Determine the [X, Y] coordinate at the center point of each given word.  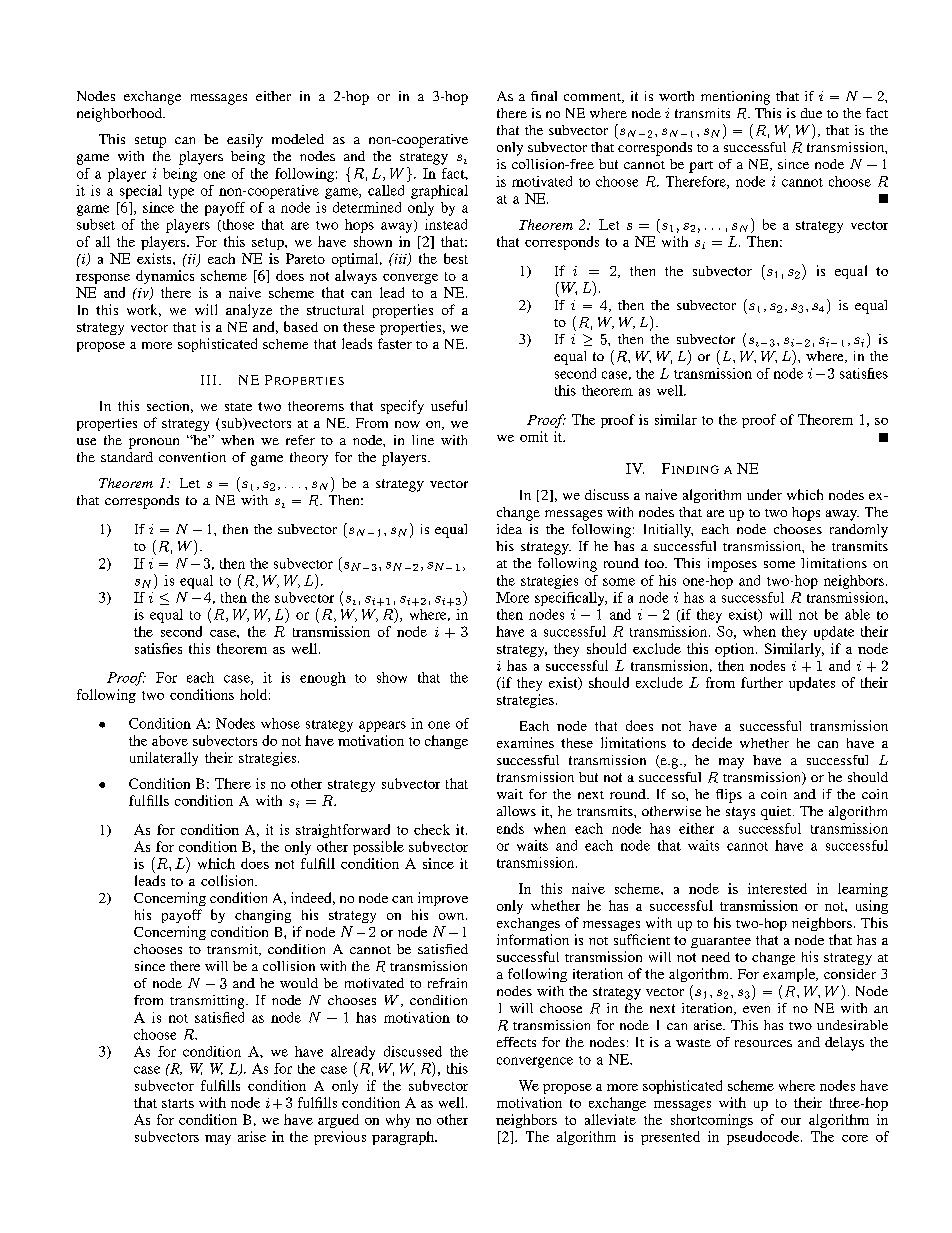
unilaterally [164, 759]
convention [192, 457]
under [764, 494]
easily [245, 141]
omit [534, 436]
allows [516, 811]
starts [178, 1103]
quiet [777, 813]
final [544, 96]
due [811, 113]
